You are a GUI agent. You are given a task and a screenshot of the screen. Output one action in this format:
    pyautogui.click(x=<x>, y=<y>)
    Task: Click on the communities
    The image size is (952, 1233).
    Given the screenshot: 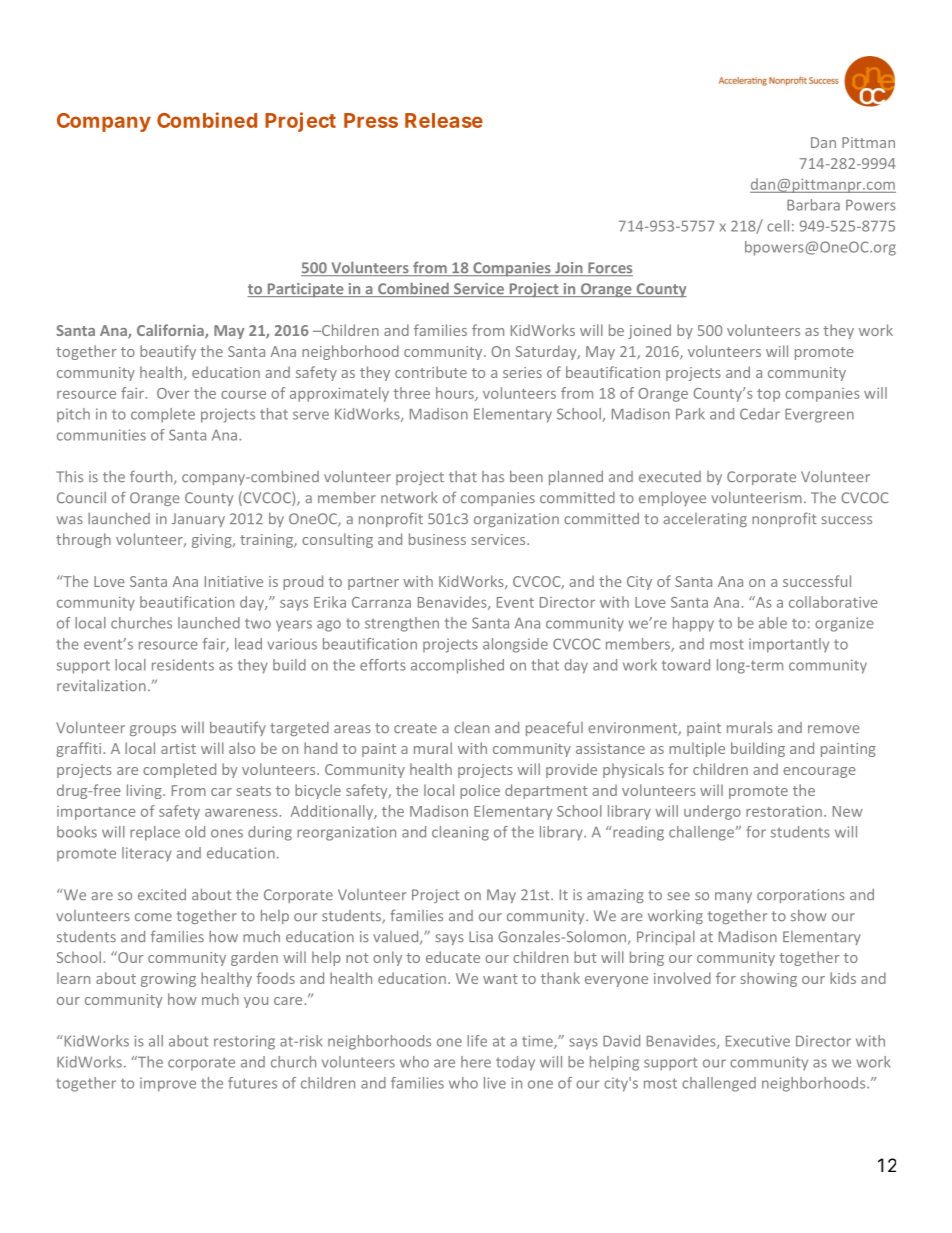 What is the action you would take?
    pyautogui.click(x=101, y=435)
